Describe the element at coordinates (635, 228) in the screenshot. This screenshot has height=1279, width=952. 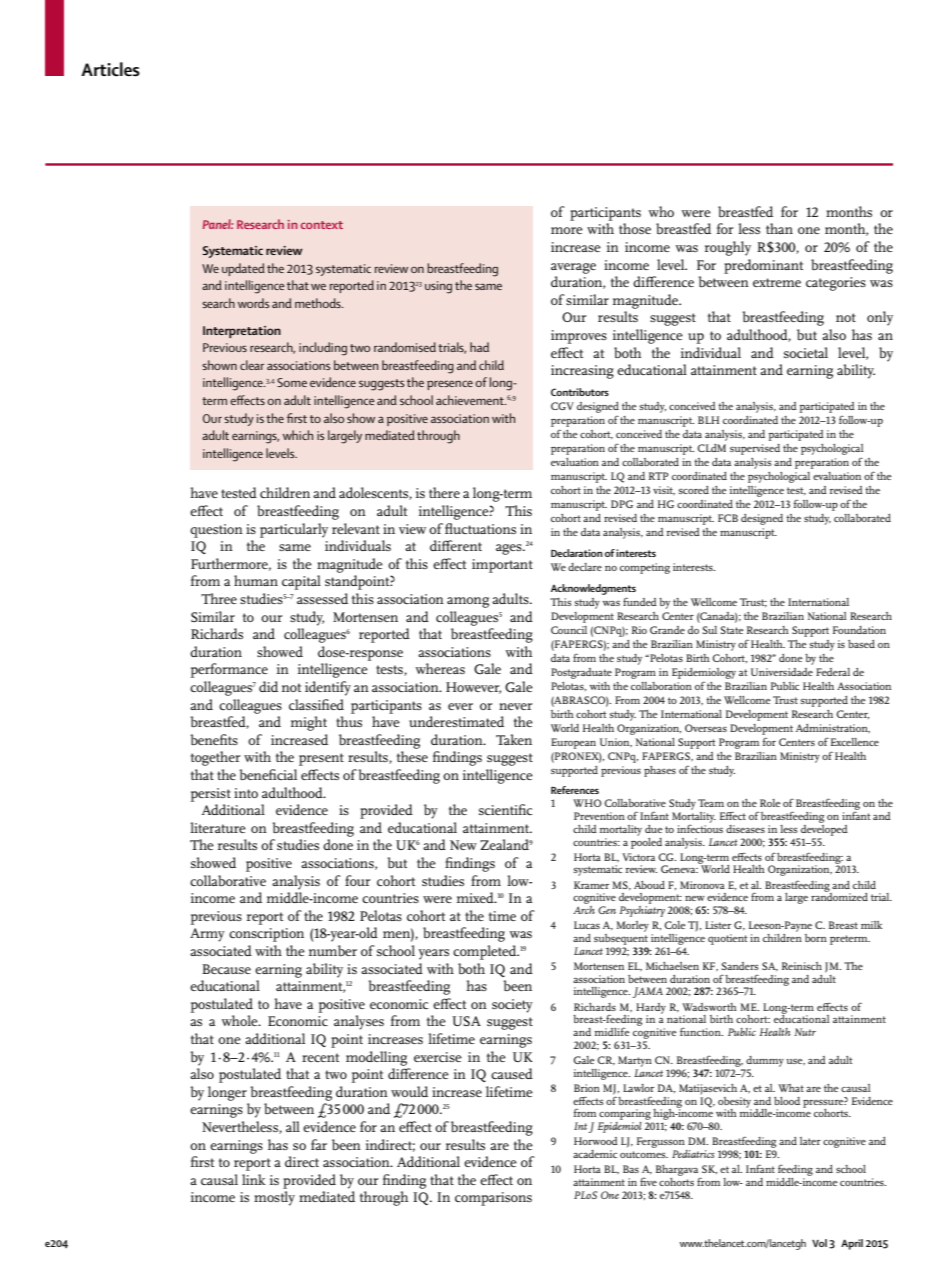
I see `those` at that location.
